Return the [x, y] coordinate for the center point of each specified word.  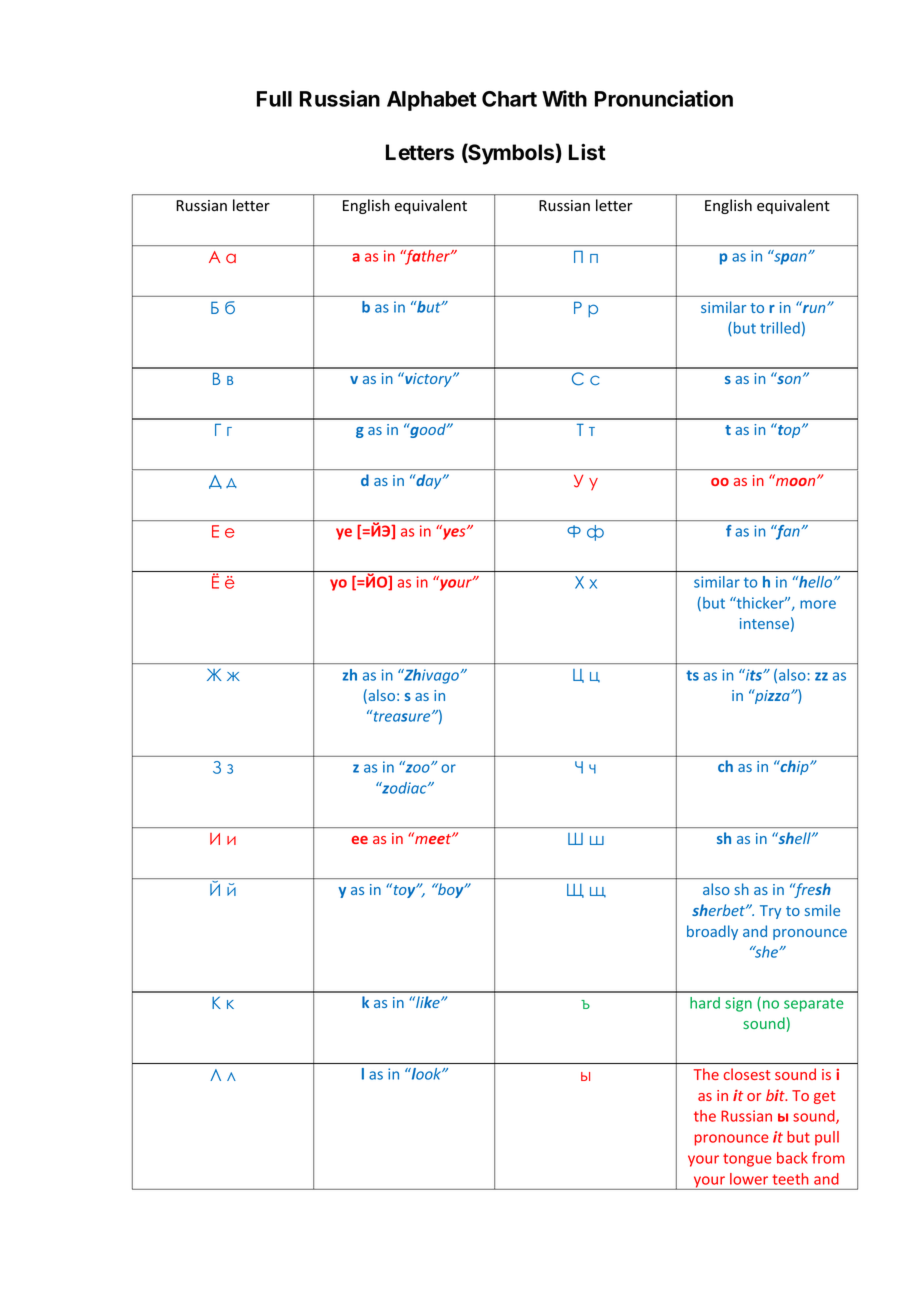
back [792, 1158]
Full [274, 99]
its [754, 675]
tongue [747, 1160]
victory [428, 379]
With [564, 98]
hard [705, 1003]
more [818, 604]
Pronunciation [664, 98]
